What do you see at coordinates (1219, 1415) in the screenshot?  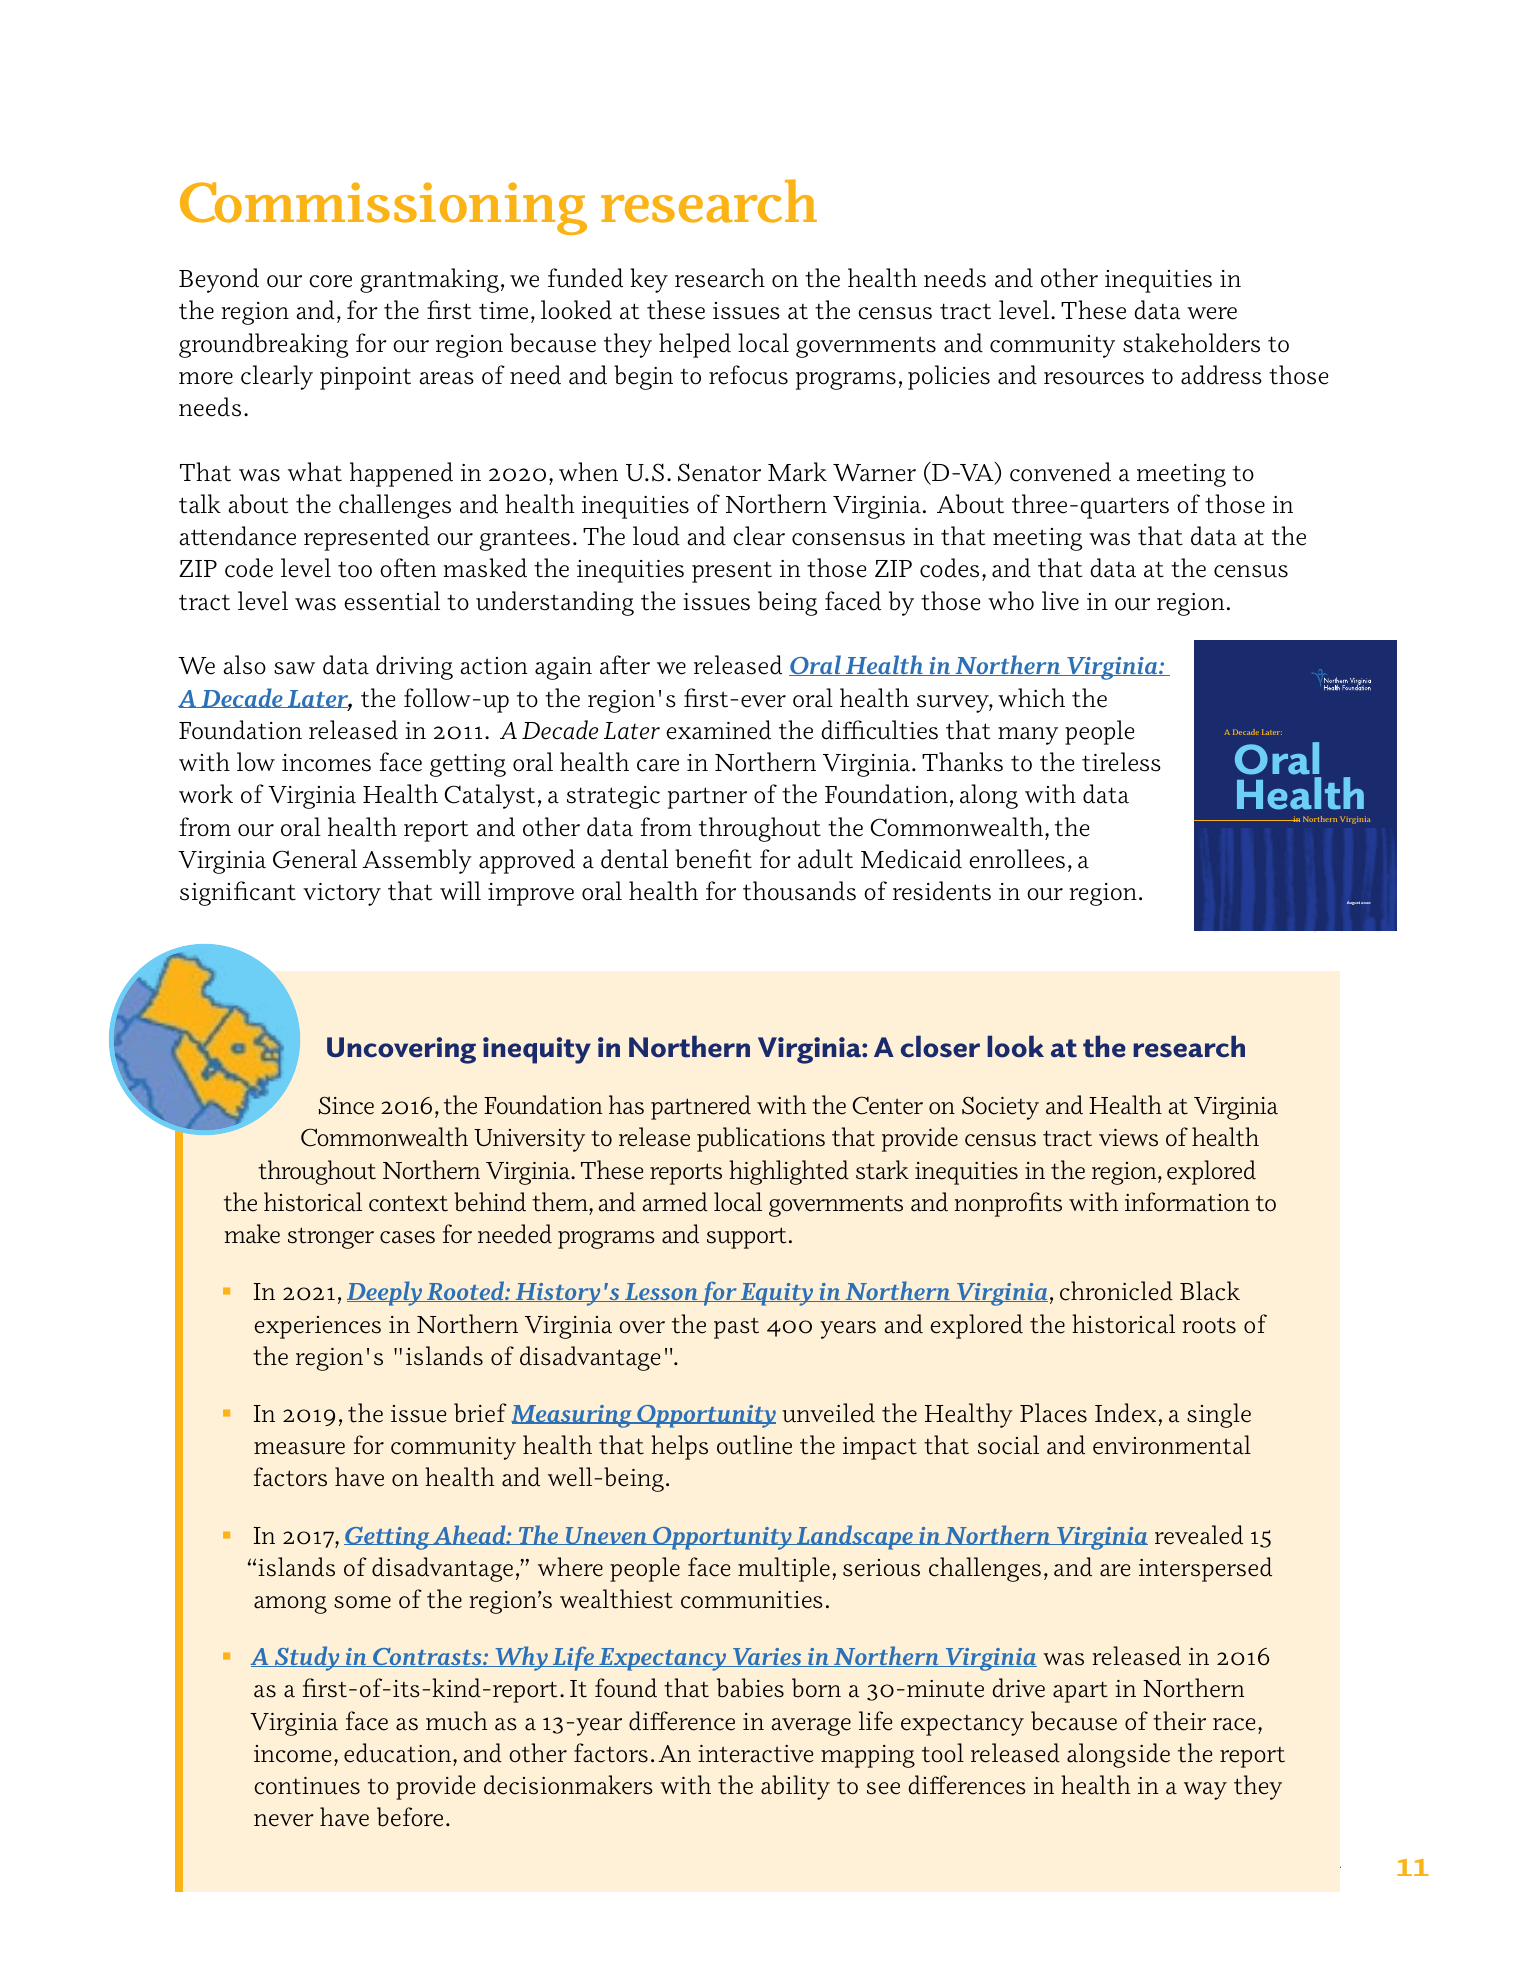 I see `single` at bounding box center [1219, 1415].
